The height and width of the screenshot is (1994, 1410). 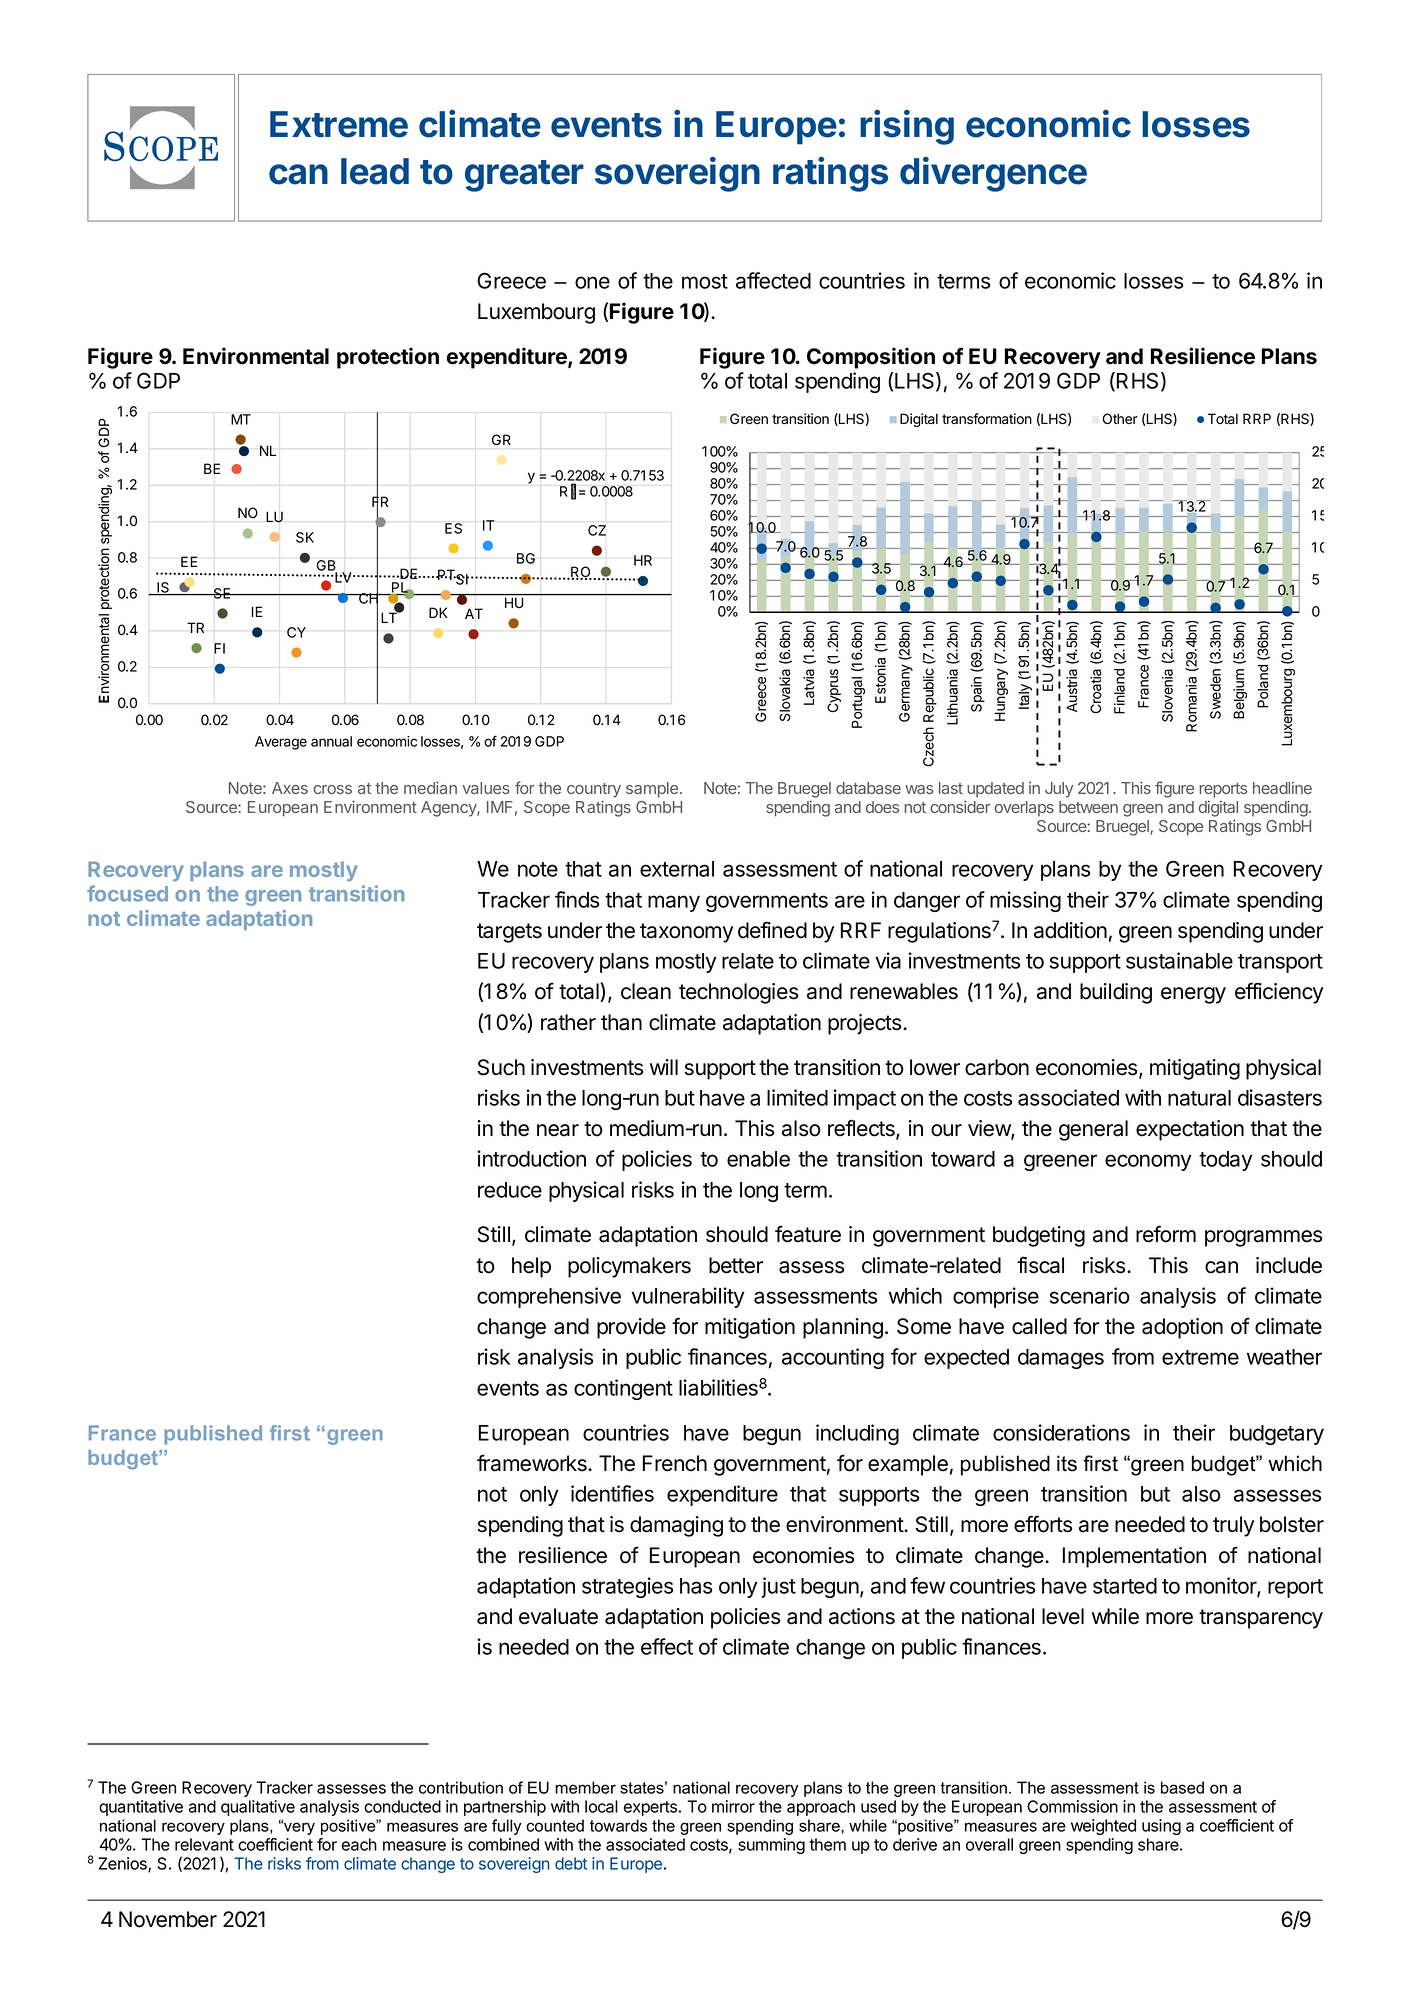 I want to click on Average, so click(x=281, y=743).
